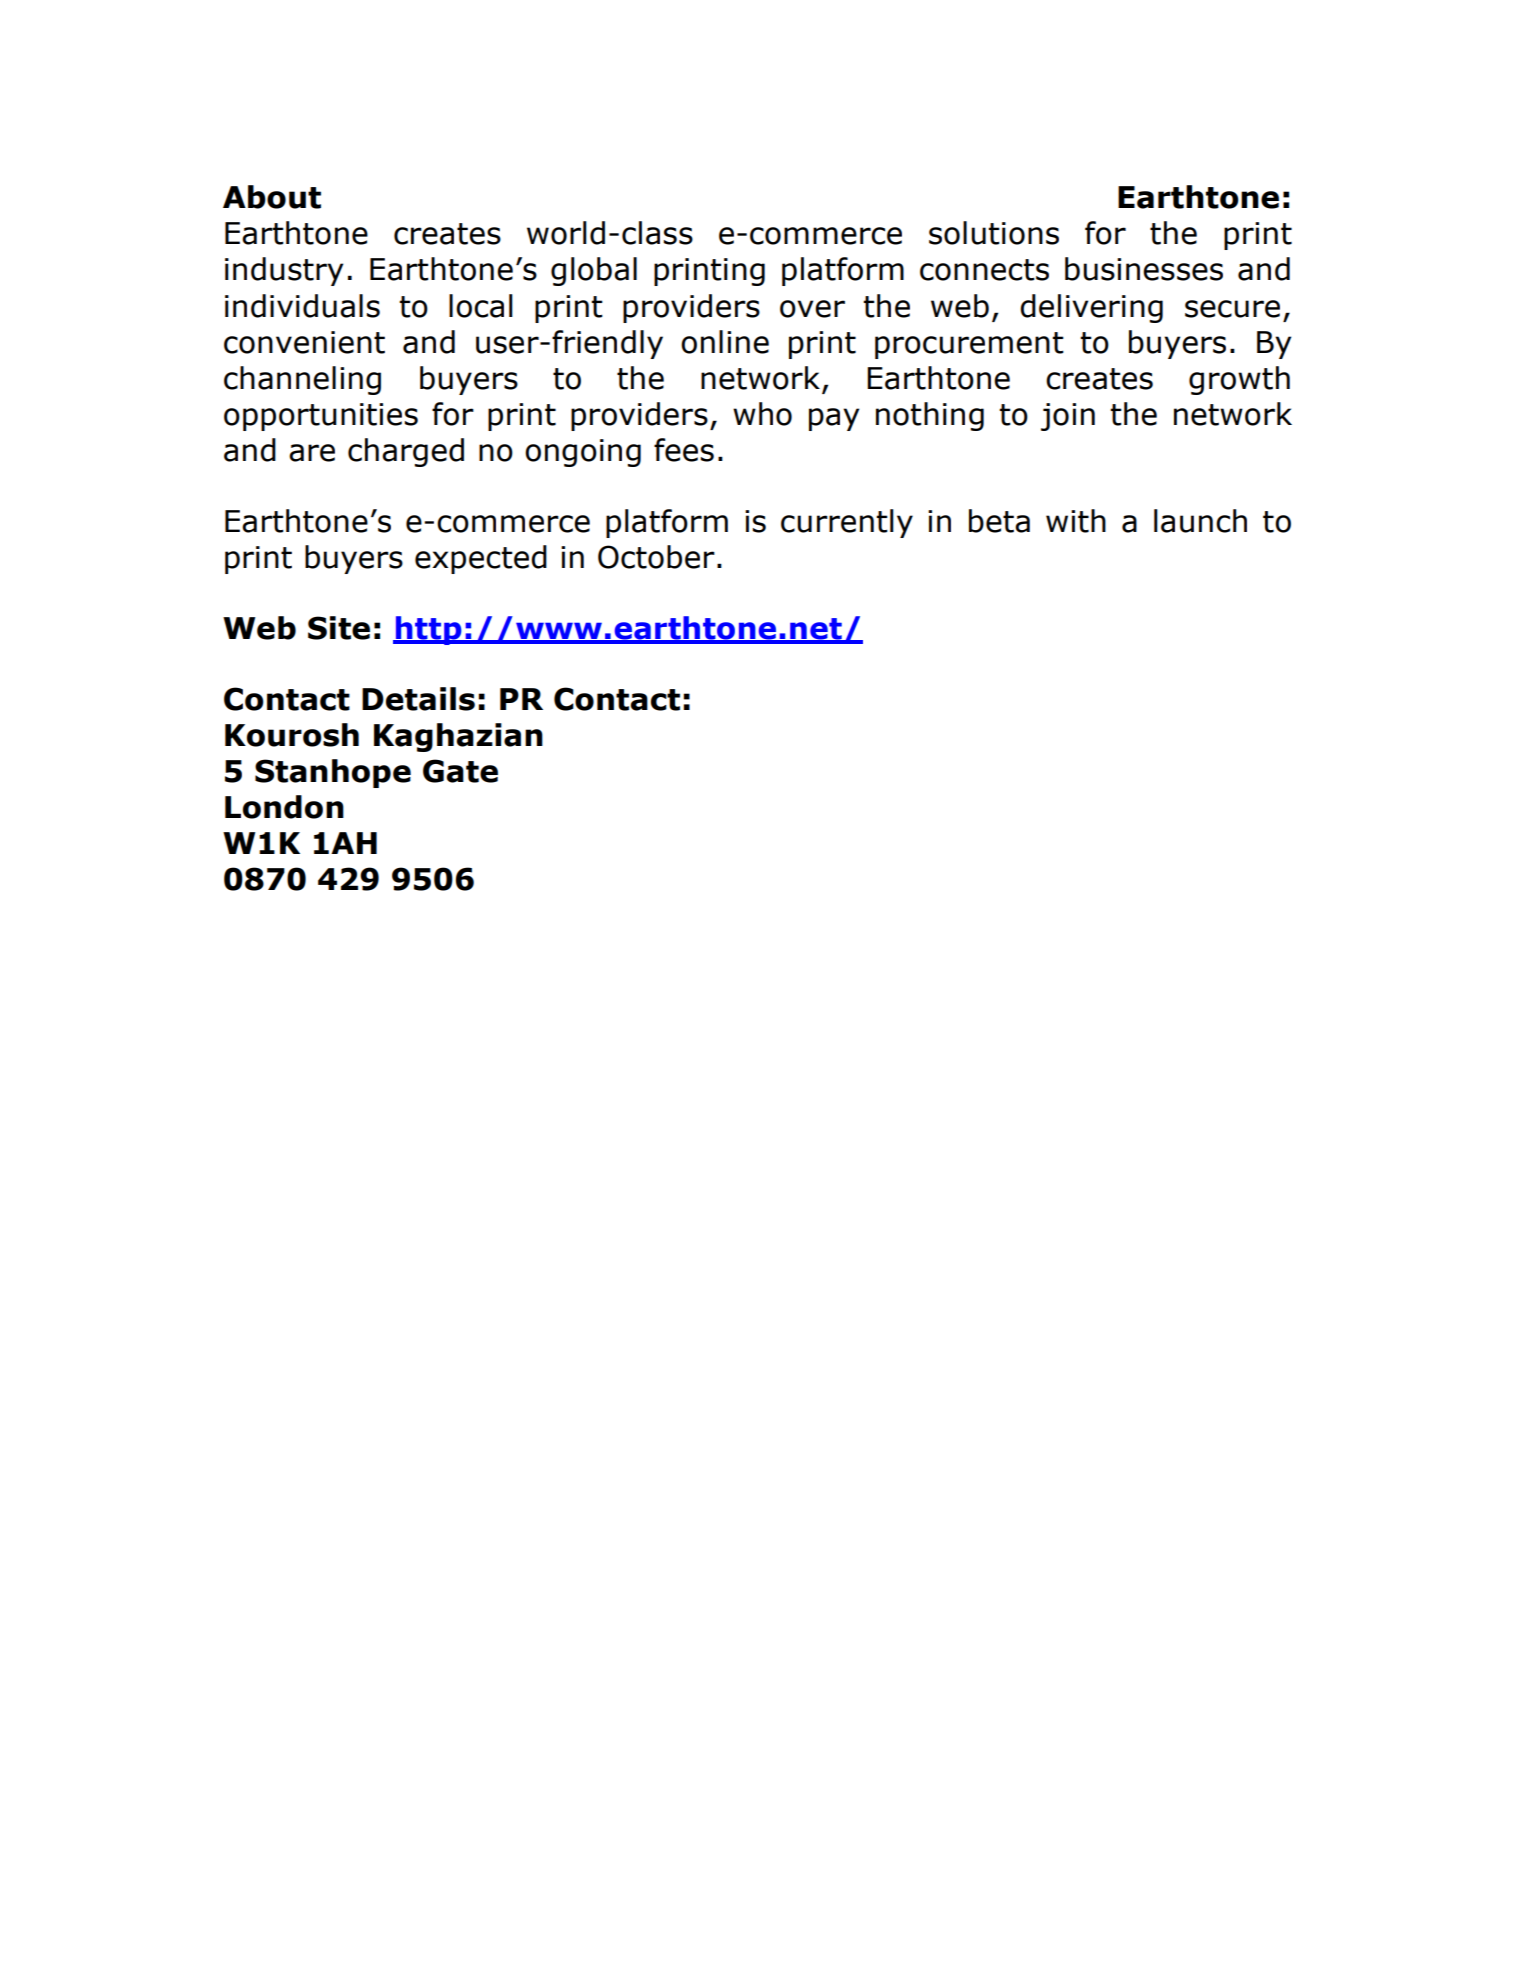 The image size is (1515, 1961). I want to click on October, so click(656, 557).
